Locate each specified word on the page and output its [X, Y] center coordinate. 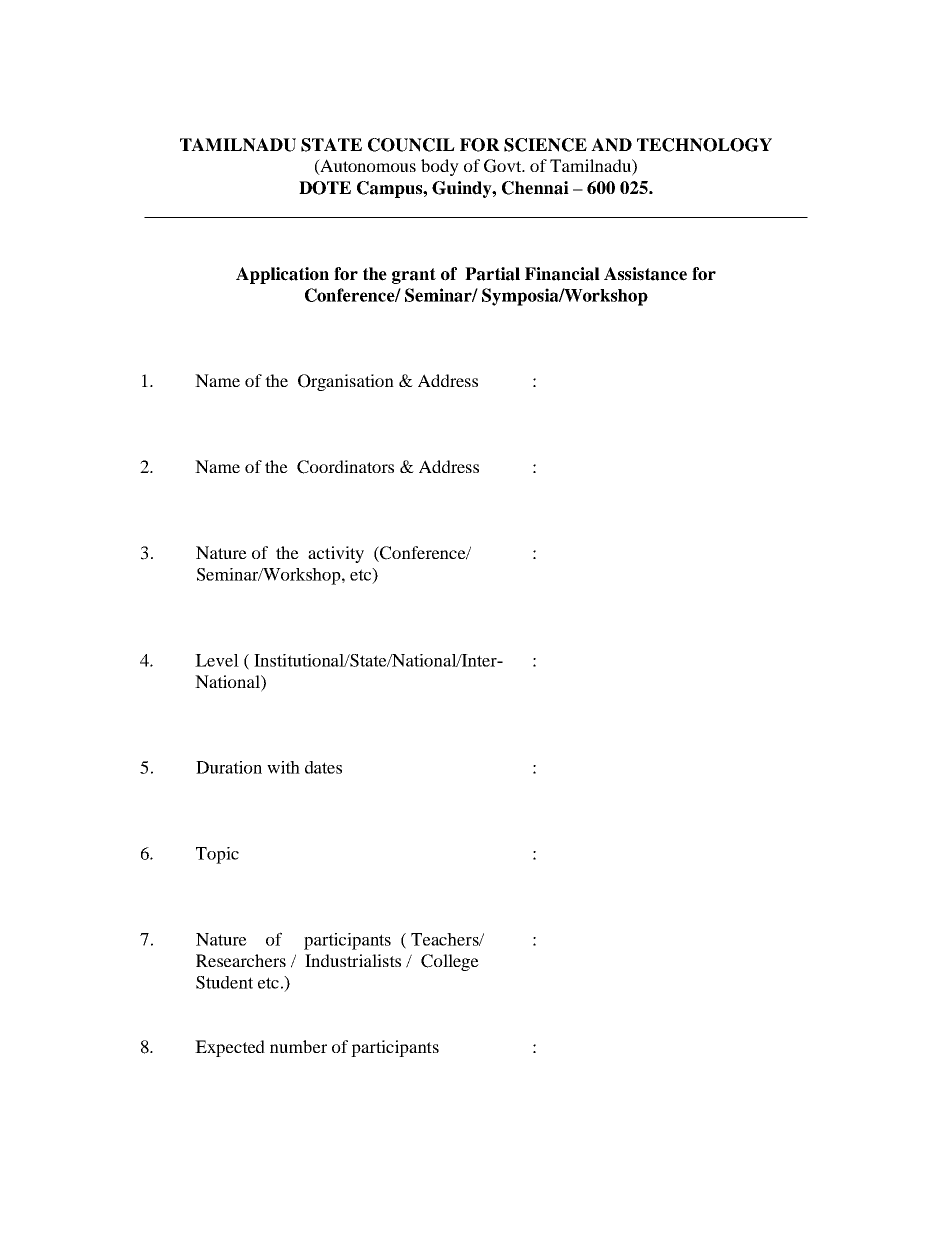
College [450, 962]
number [298, 1046]
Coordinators [345, 467]
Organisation [346, 382]
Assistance [645, 274]
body [440, 167]
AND [611, 145]
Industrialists [353, 960]
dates [323, 767]
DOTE [325, 188]
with [283, 767]
